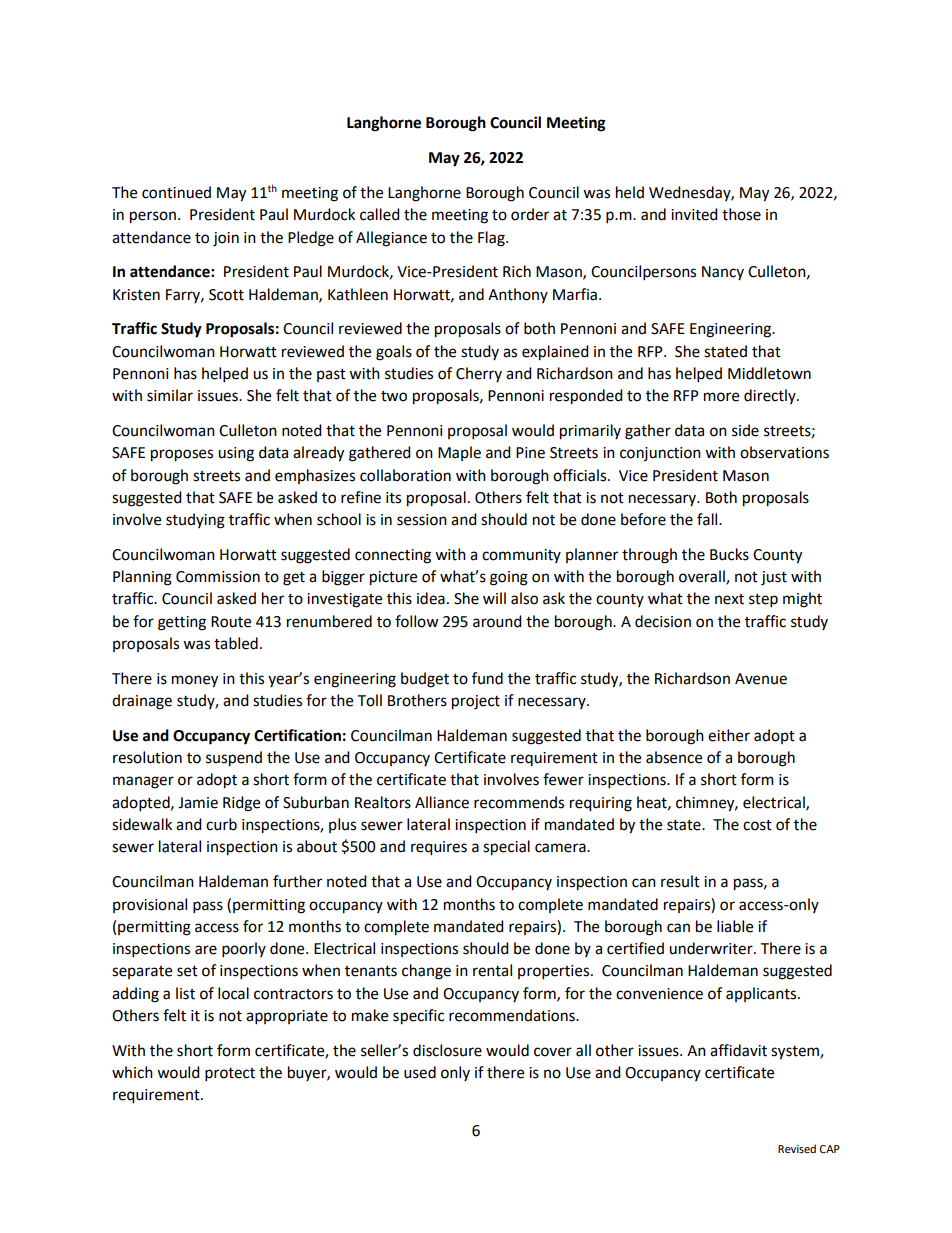 The height and width of the page is (1233, 952). Describe the element at coordinates (221, 824) in the page. I see `curb` at that location.
